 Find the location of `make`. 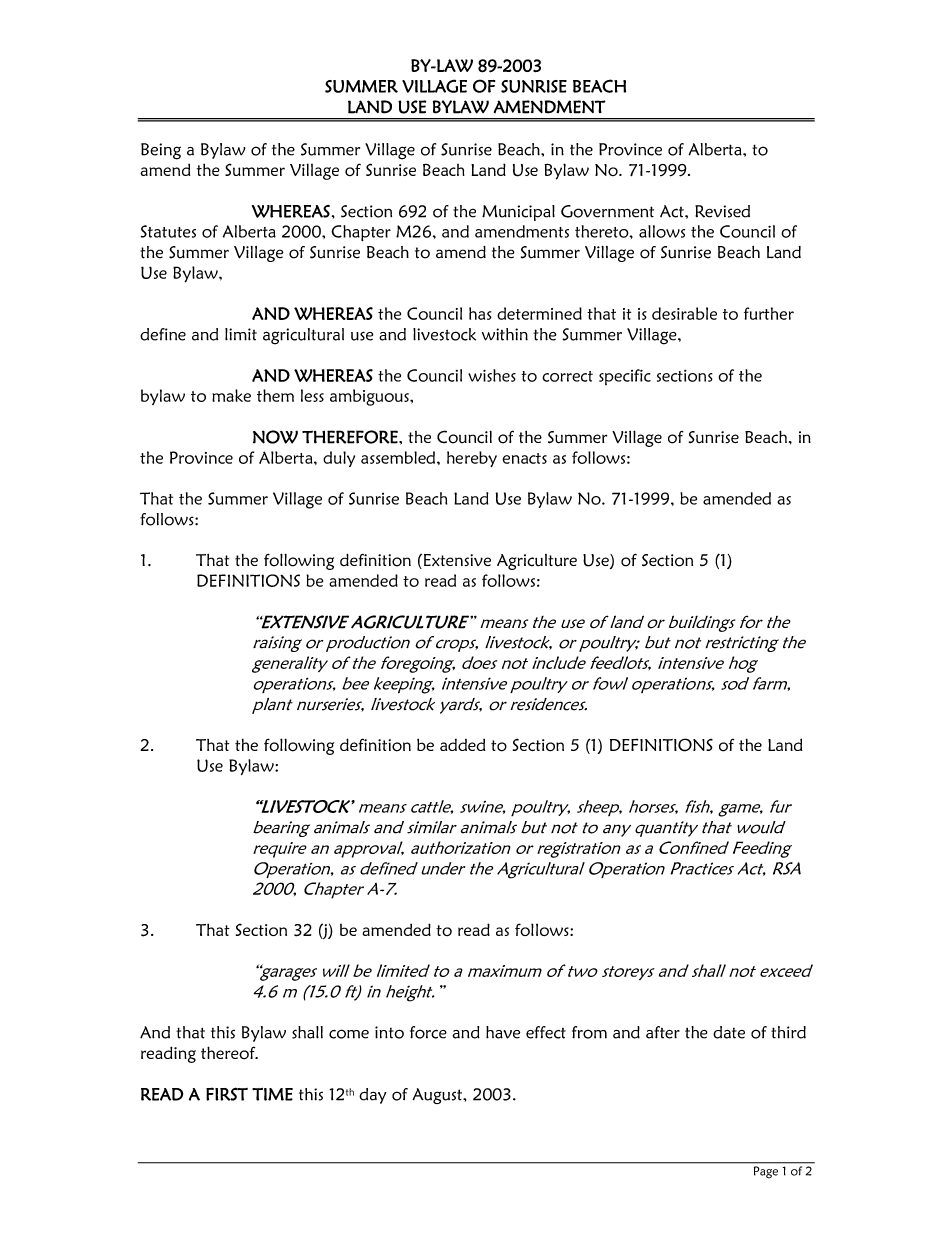

make is located at coordinates (231, 395).
